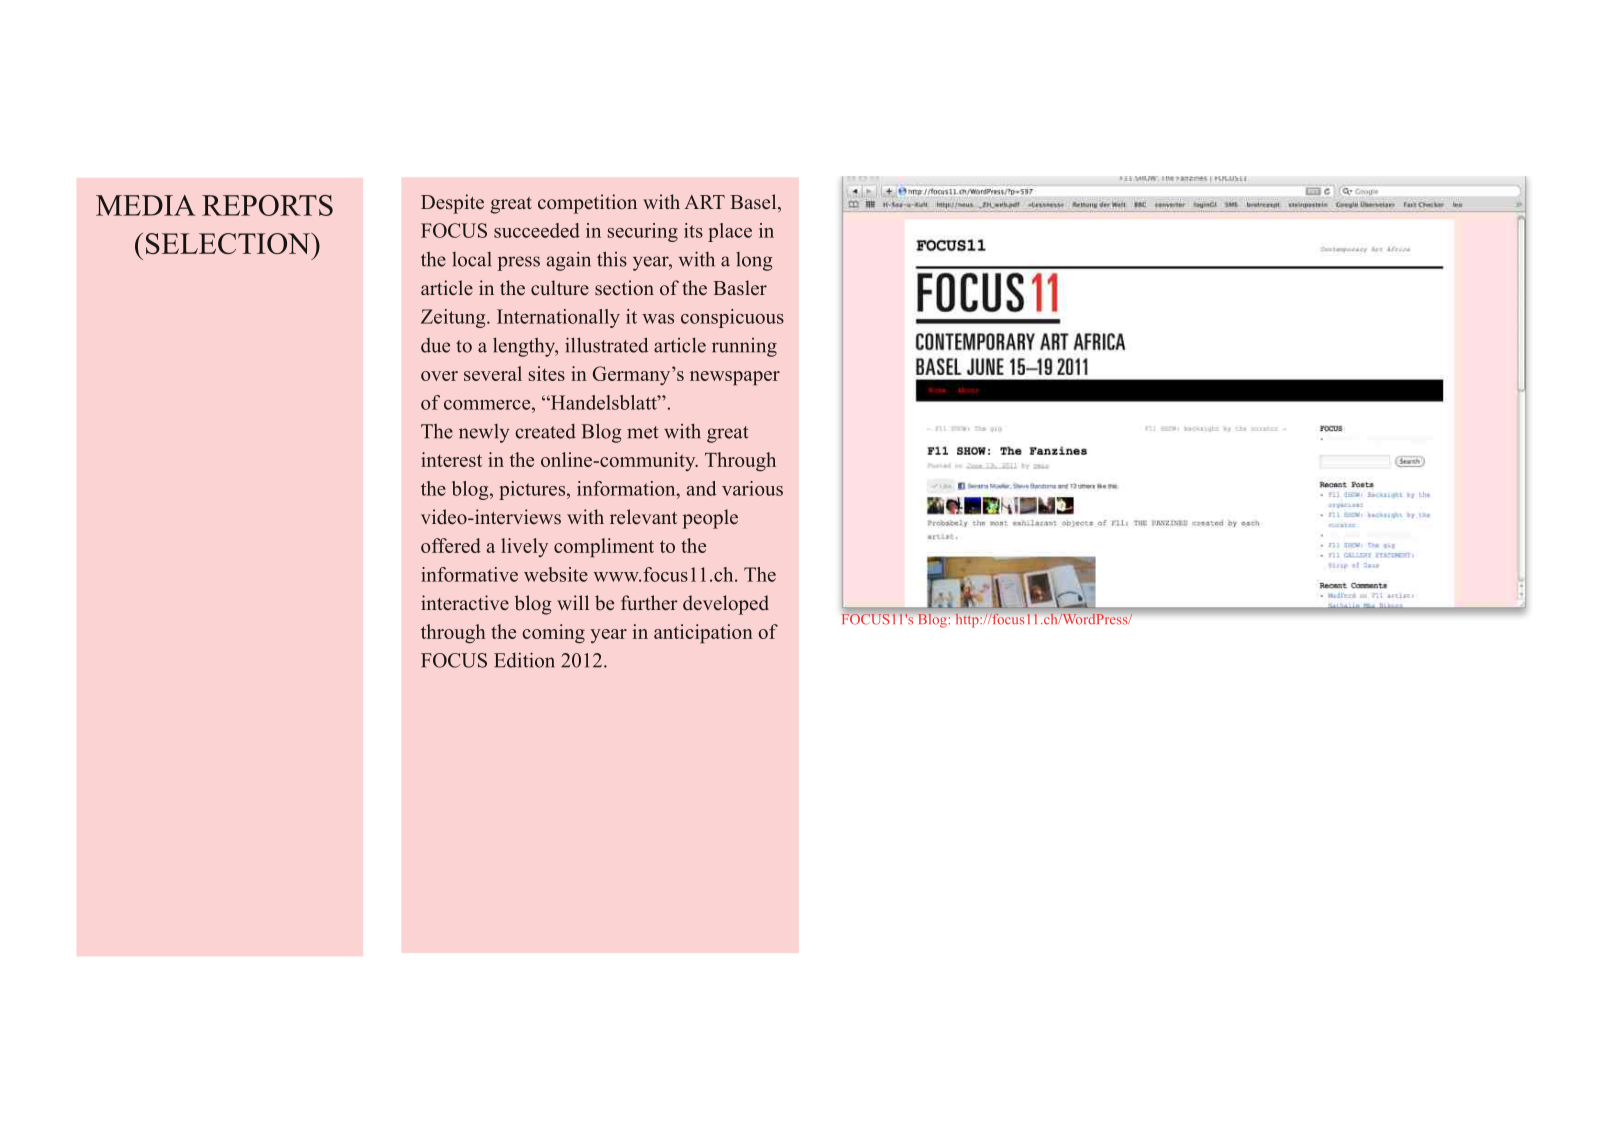 Image resolution: width=1609 pixels, height=1137 pixels. What do you see at coordinates (693, 230) in the screenshot?
I see `its` at bounding box center [693, 230].
